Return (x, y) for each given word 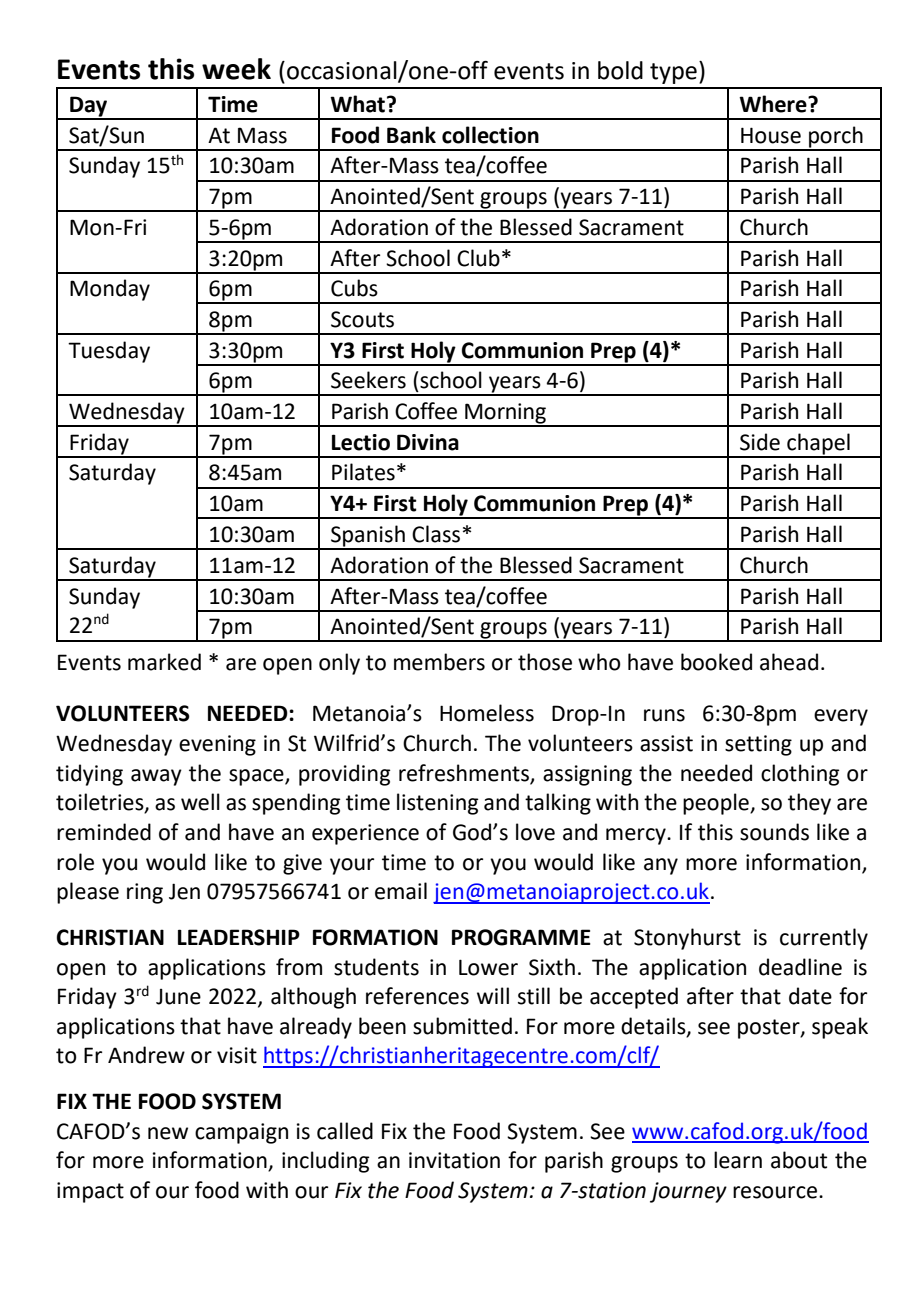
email (401, 891)
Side (760, 442)
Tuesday (109, 352)
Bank (411, 135)
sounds (774, 832)
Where (774, 104)
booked (716, 662)
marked (164, 662)
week (236, 69)
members (439, 662)
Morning (505, 414)
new (168, 1133)
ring (145, 893)
